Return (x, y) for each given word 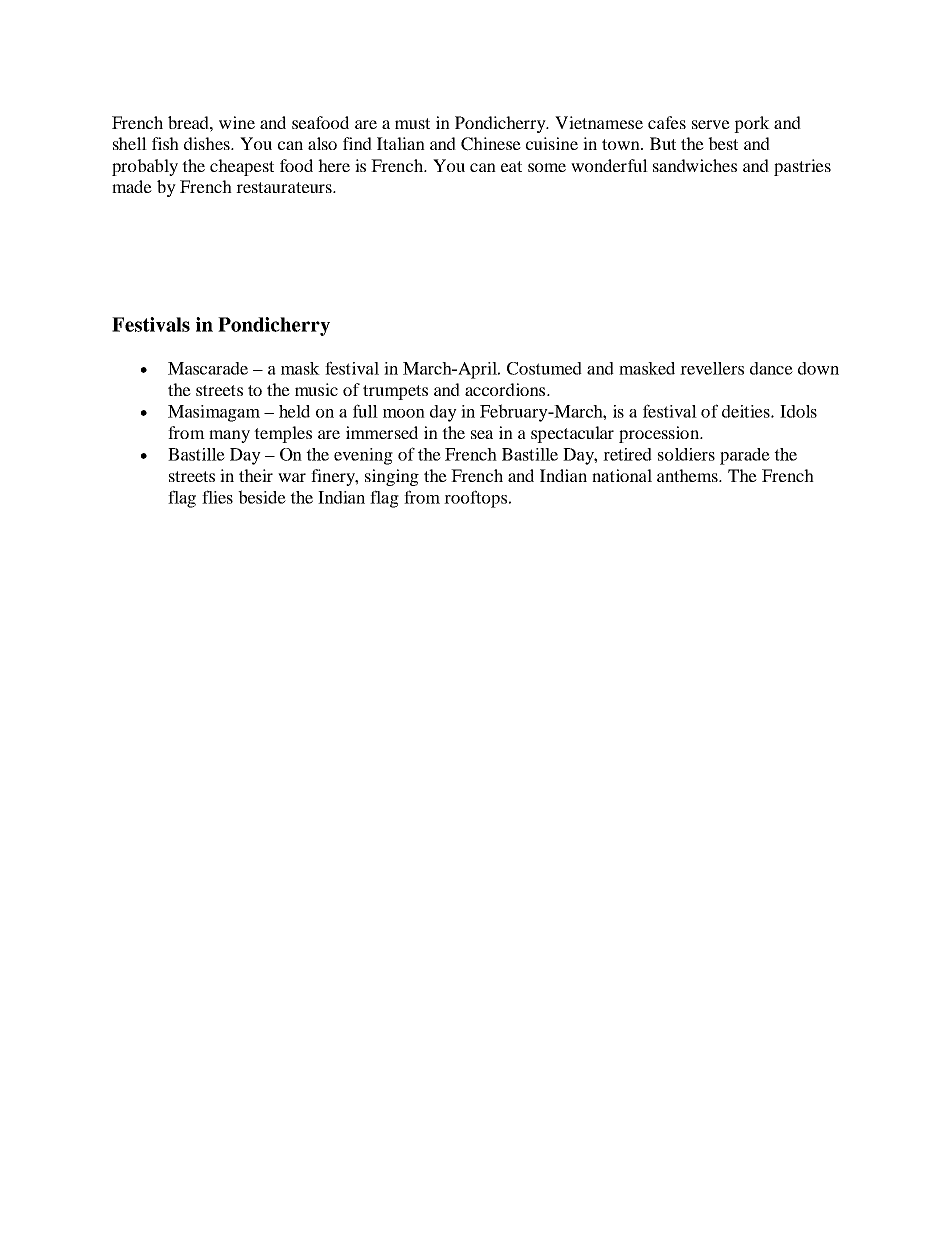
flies (217, 497)
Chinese (491, 144)
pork (752, 124)
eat (511, 166)
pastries (802, 167)
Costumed (544, 368)
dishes (208, 143)
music (316, 389)
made (132, 186)
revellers (712, 368)
